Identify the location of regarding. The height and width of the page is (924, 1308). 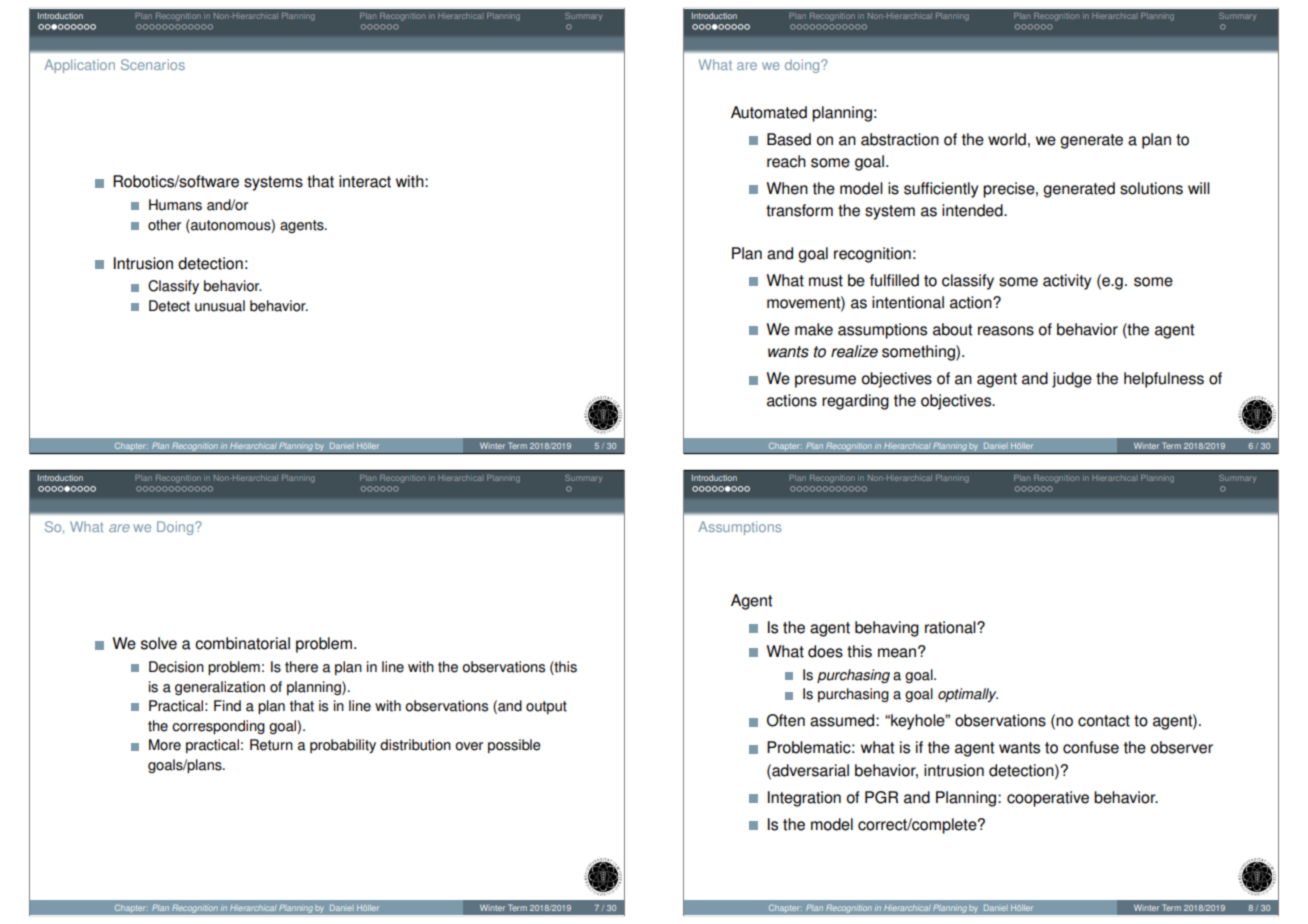
(855, 402).
